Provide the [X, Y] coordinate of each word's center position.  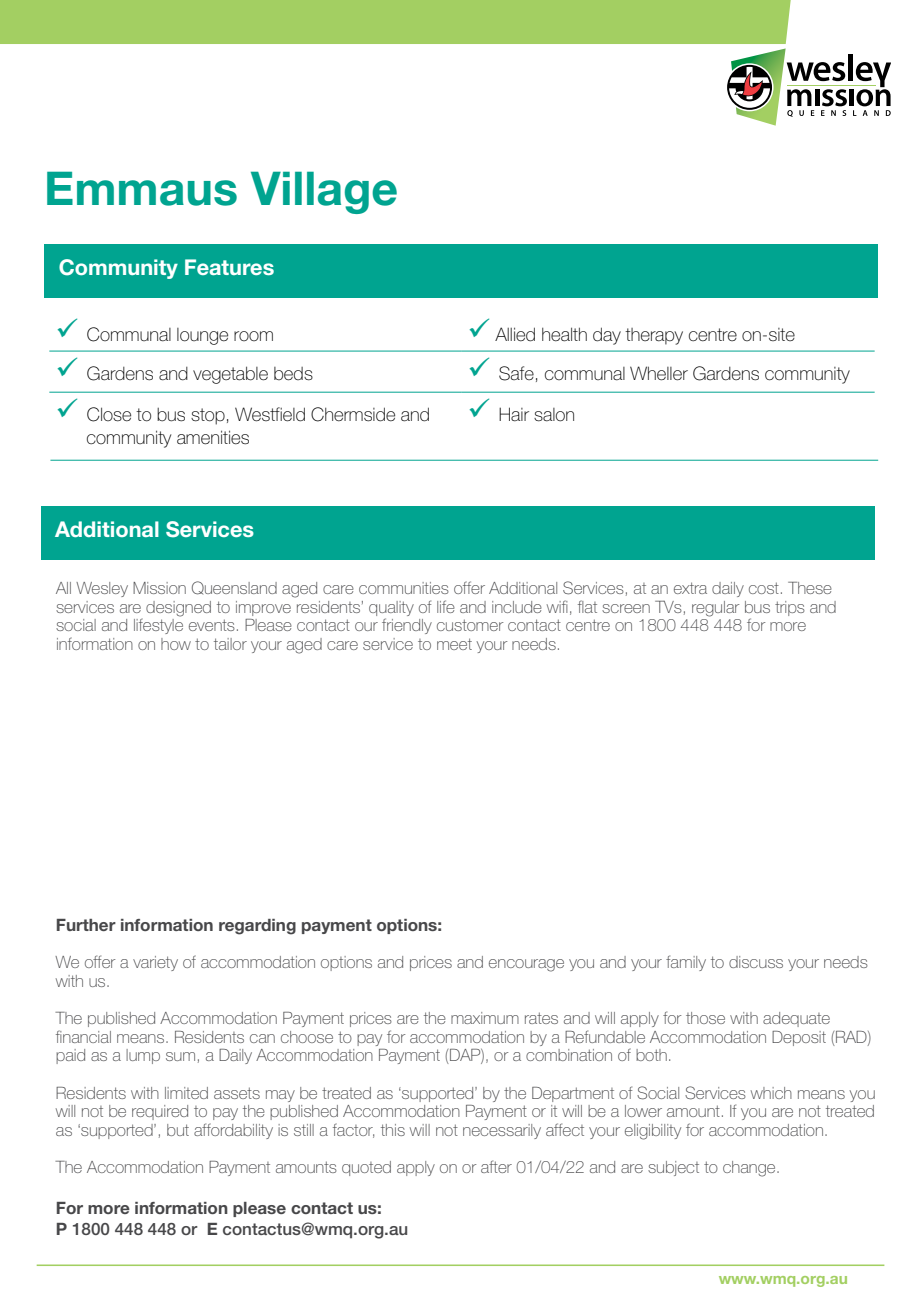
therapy [654, 336]
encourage [526, 965]
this [393, 1130]
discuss [756, 962]
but [178, 1130]
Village [324, 193]
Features [229, 267]
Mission [159, 588]
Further [86, 925]
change [750, 1169]
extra [690, 588]
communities [404, 588]
